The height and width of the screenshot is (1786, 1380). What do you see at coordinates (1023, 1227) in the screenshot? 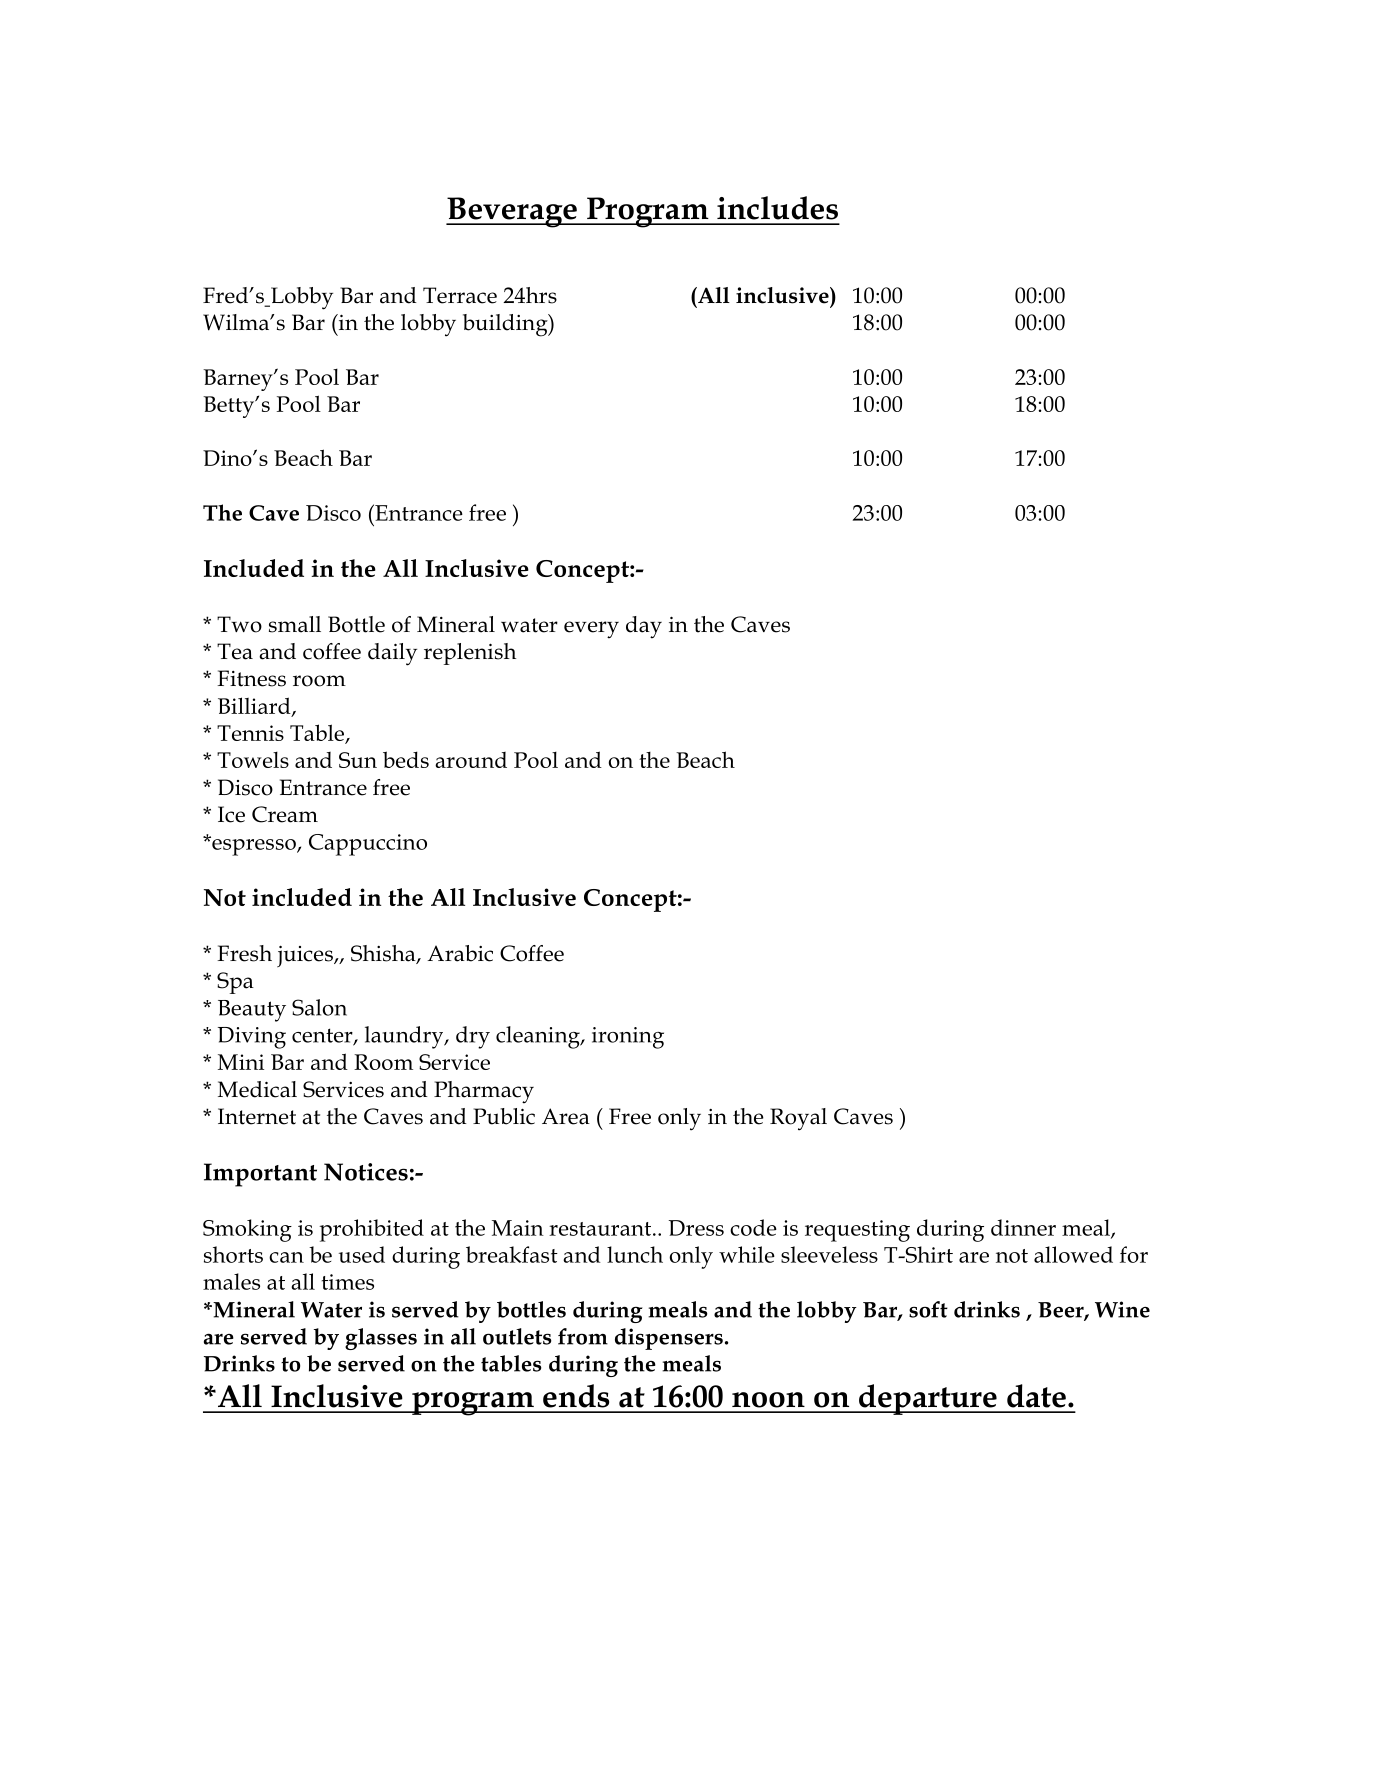
I see `dinner` at bounding box center [1023, 1227].
